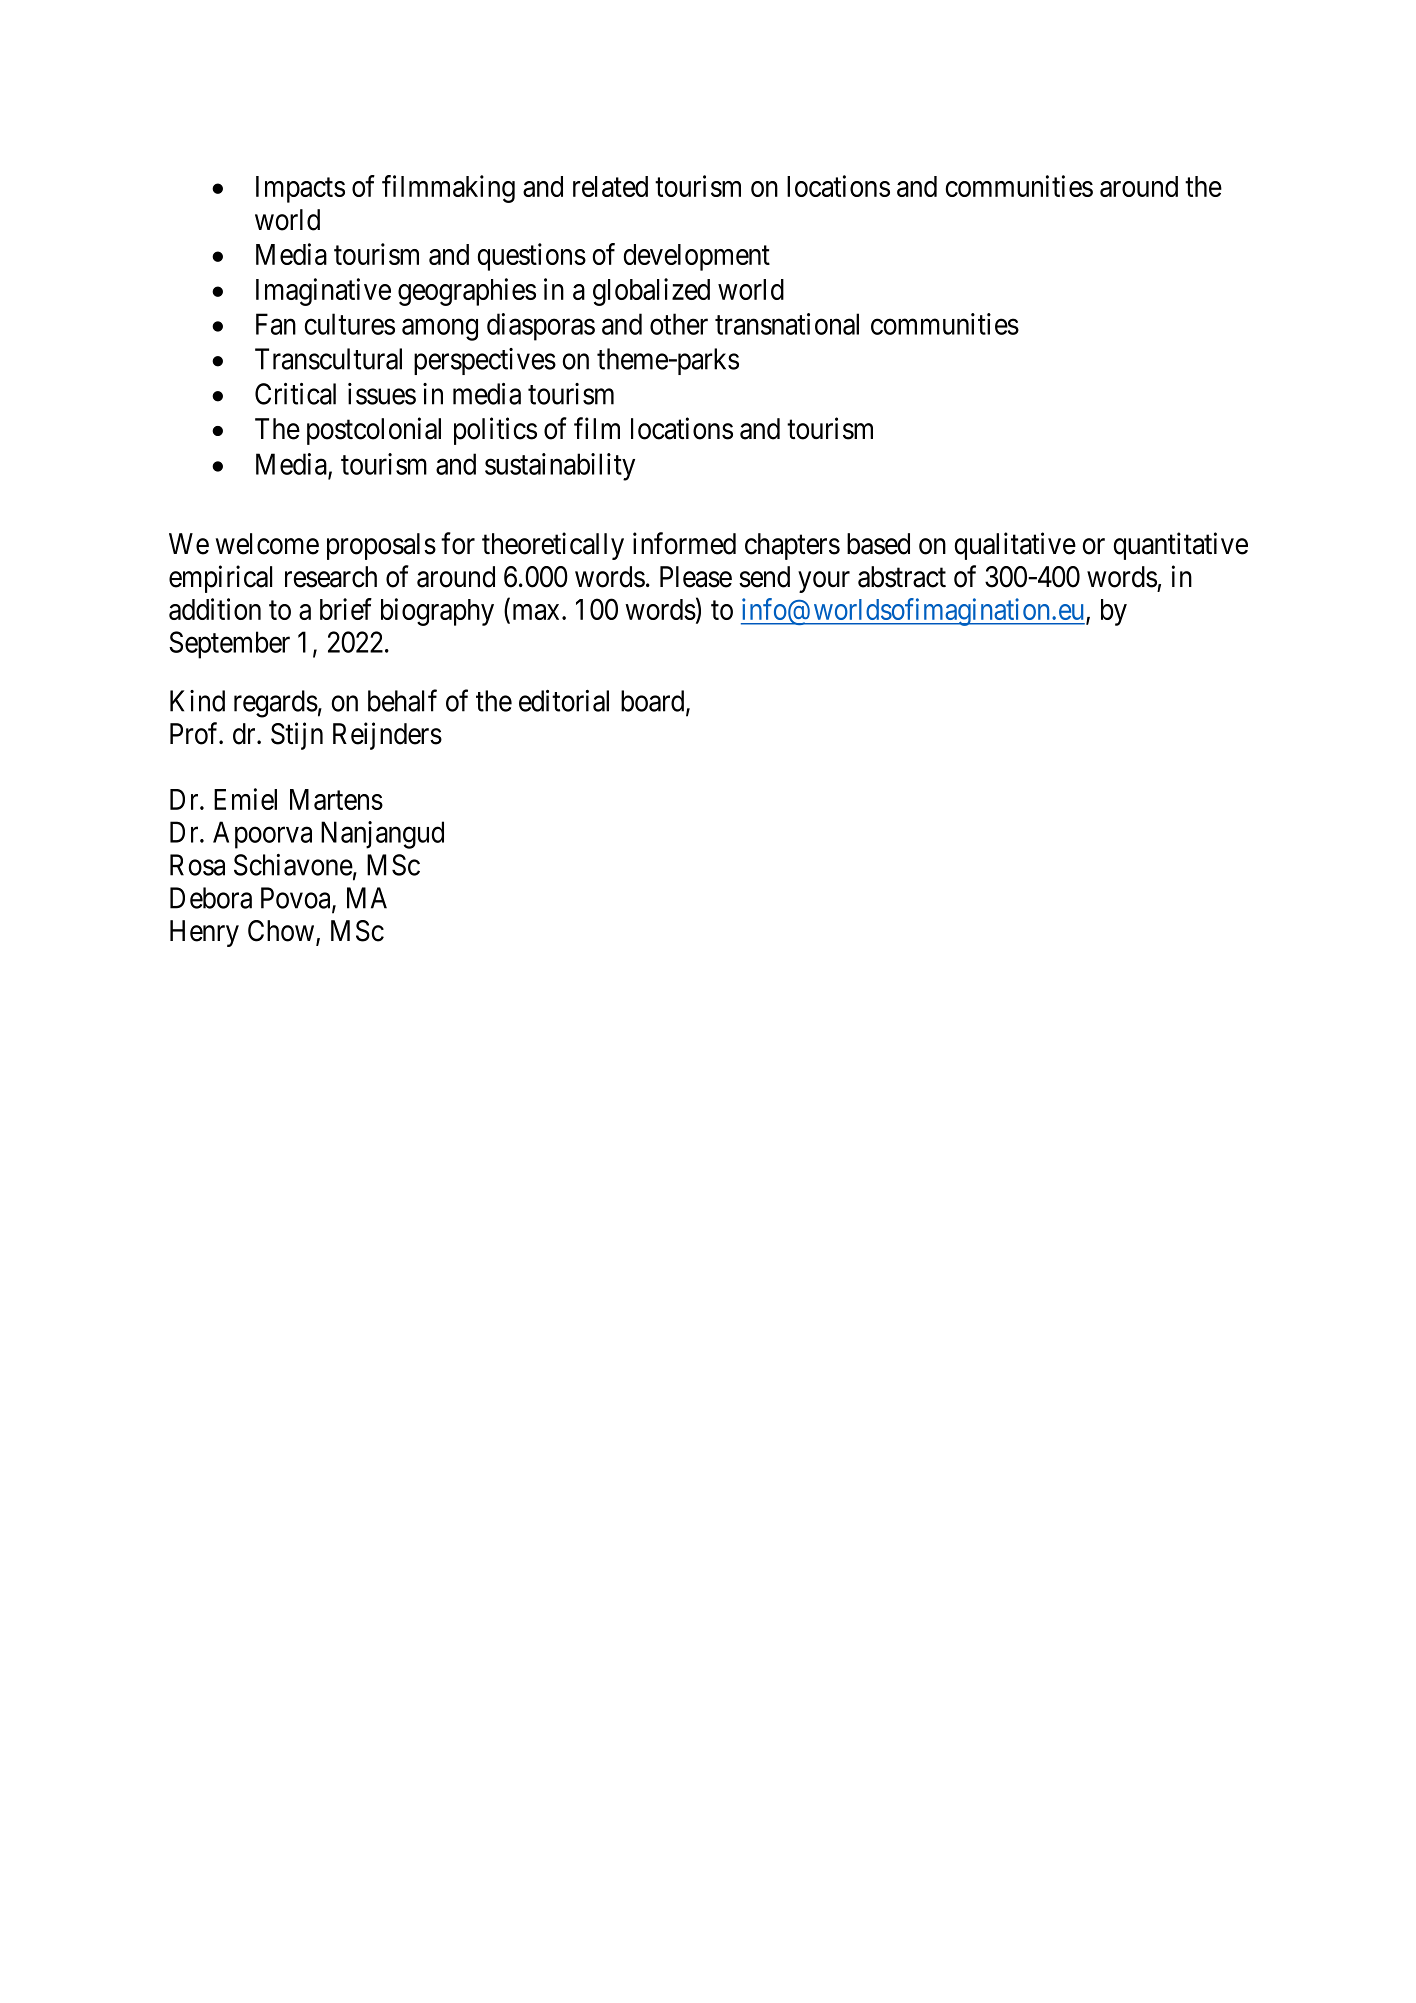  Describe the element at coordinates (610, 186) in the screenshot. I see `related` at that location.
